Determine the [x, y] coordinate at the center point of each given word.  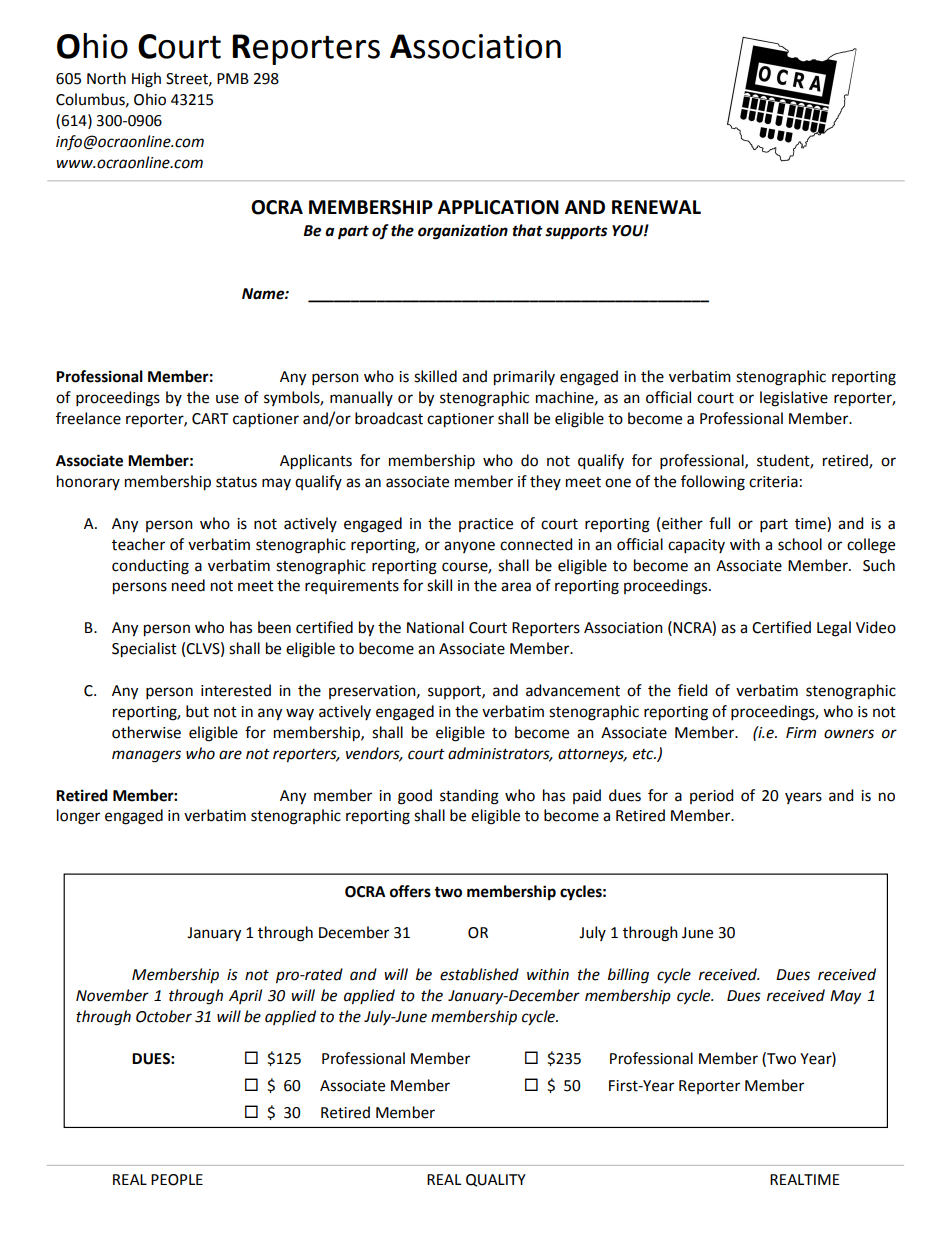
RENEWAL [656, 207]
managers [146, 756]
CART [210, 419]
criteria [773, 482]
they [545, 482]
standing [469, 797]
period [711, 796]
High [146, 80]
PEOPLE [177, 1180]
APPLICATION [498, 207]
